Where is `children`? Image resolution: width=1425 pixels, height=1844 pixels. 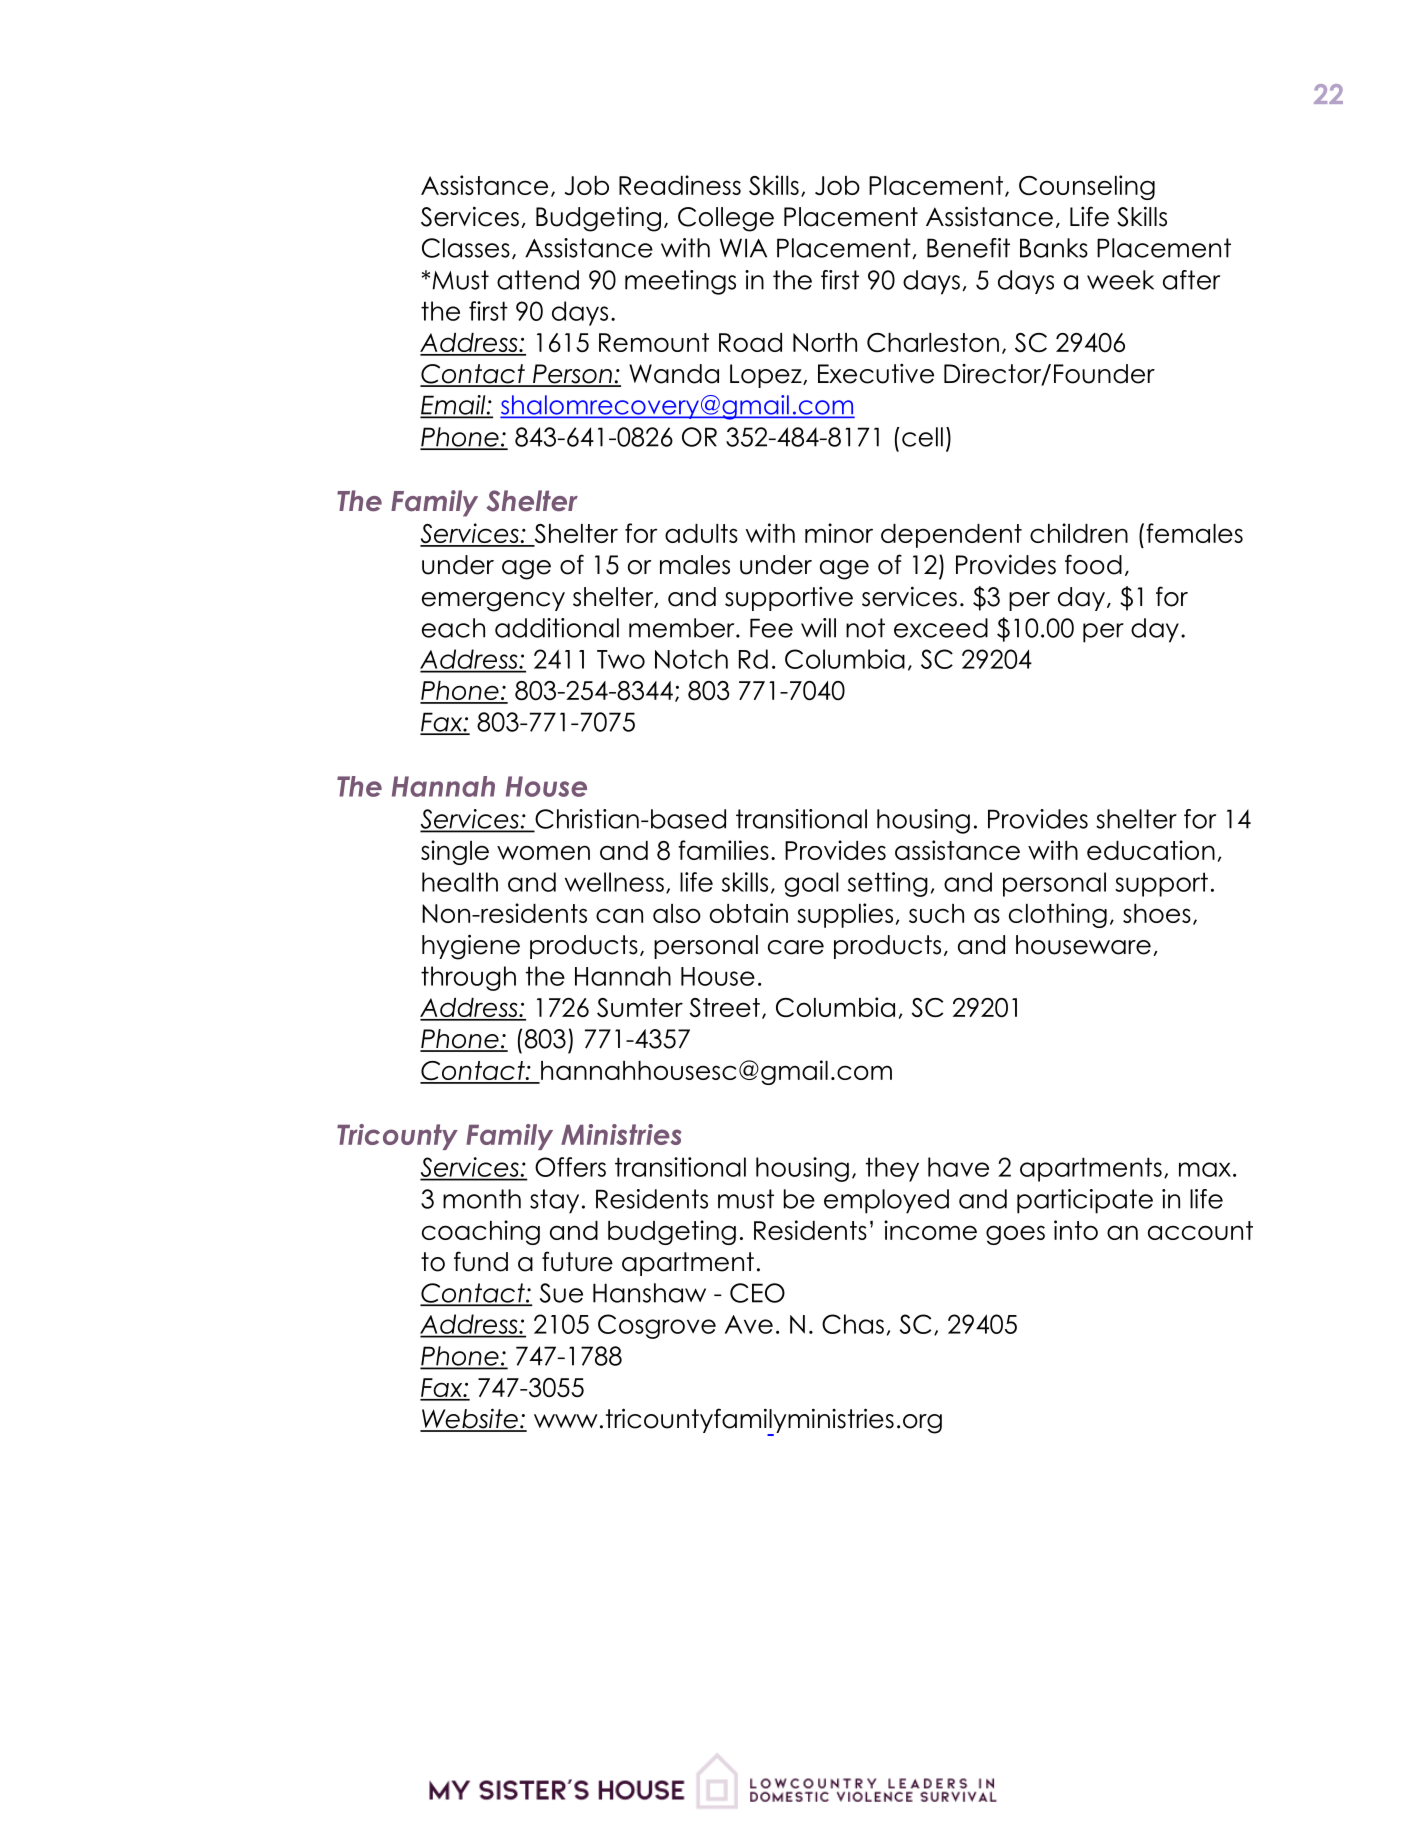
children is located at coordinates (1079, 533).
